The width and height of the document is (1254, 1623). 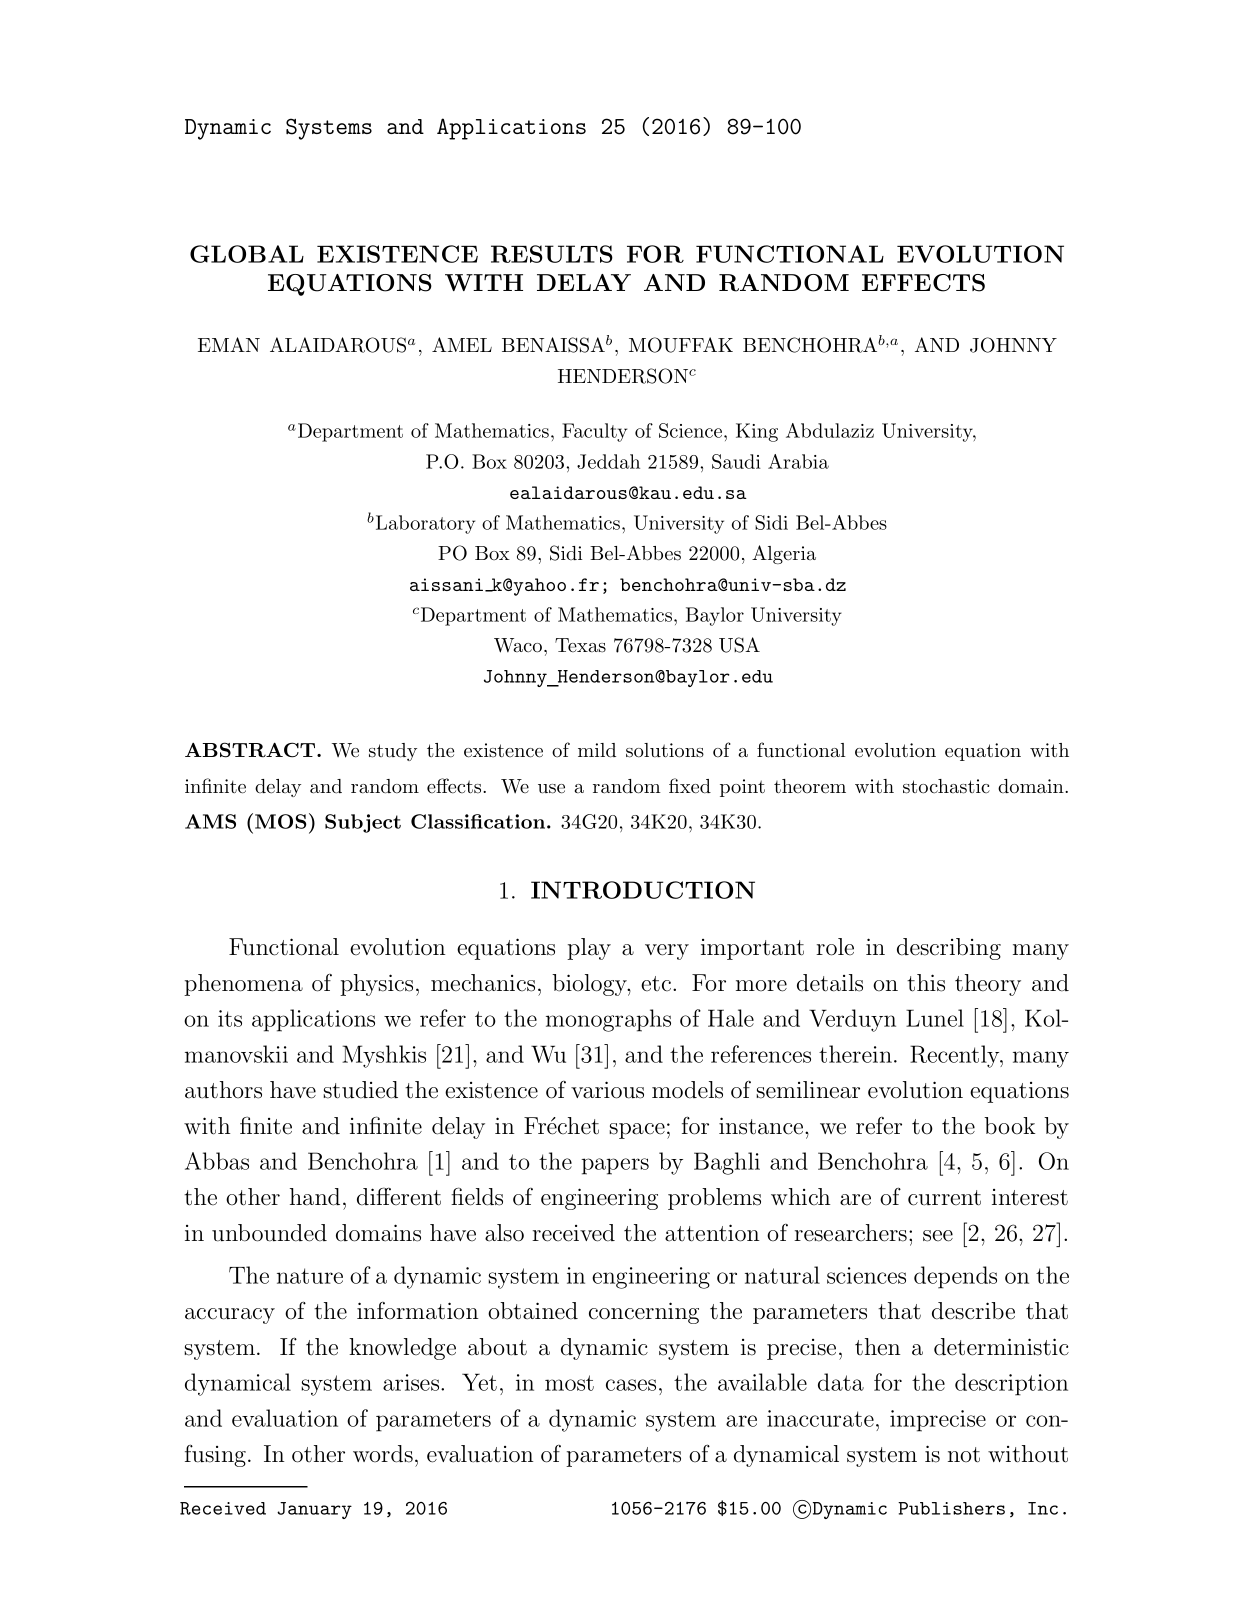 What do you see at coordinates (314, 1510) in the document?
I see `January` at bounding box center [314, 1510].
